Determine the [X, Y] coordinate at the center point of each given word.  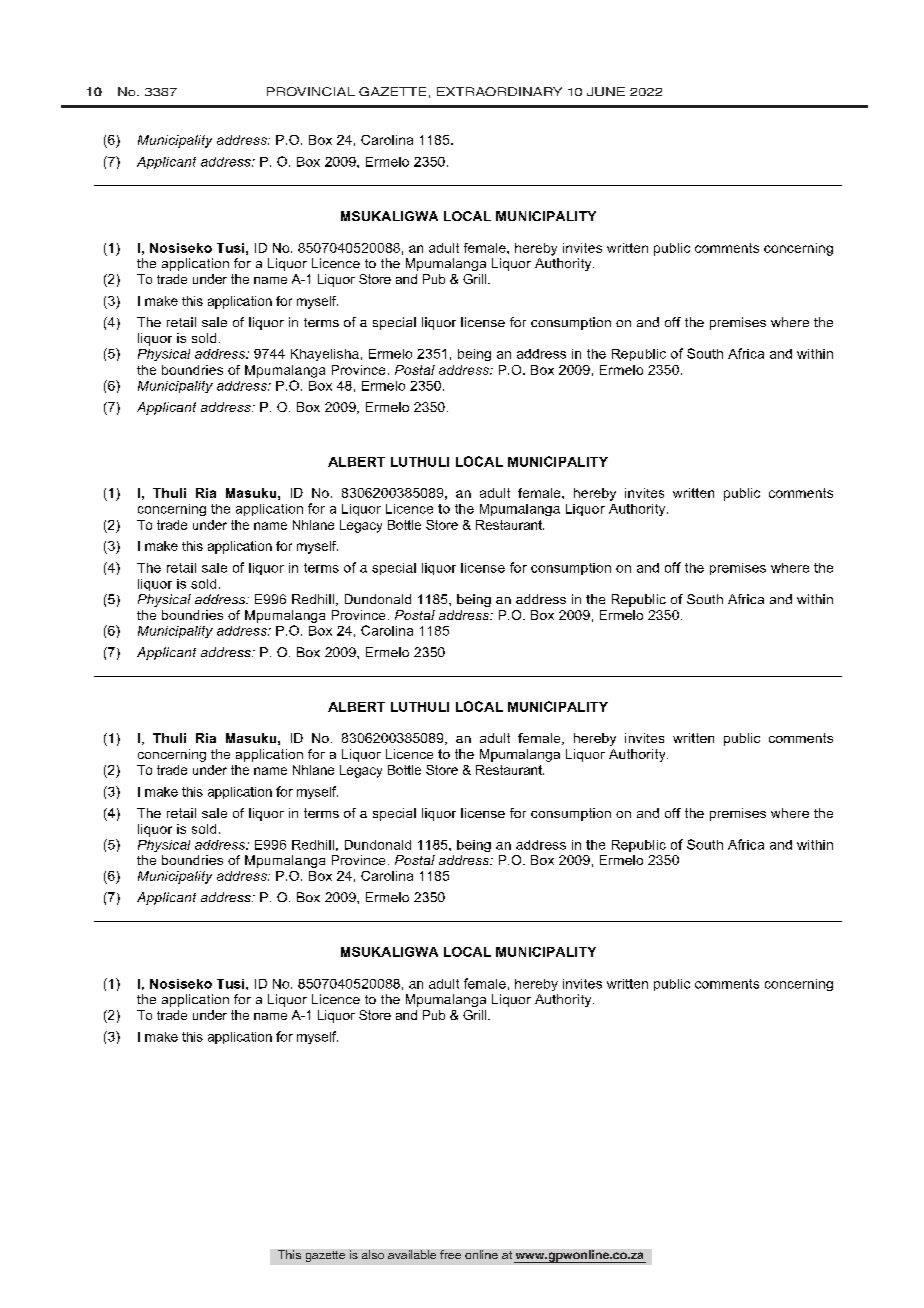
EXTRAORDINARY [499, 91]
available [412, 1254]
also [373, 1254]
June [606, 91]
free [450, 1254]
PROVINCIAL [311, 91]
